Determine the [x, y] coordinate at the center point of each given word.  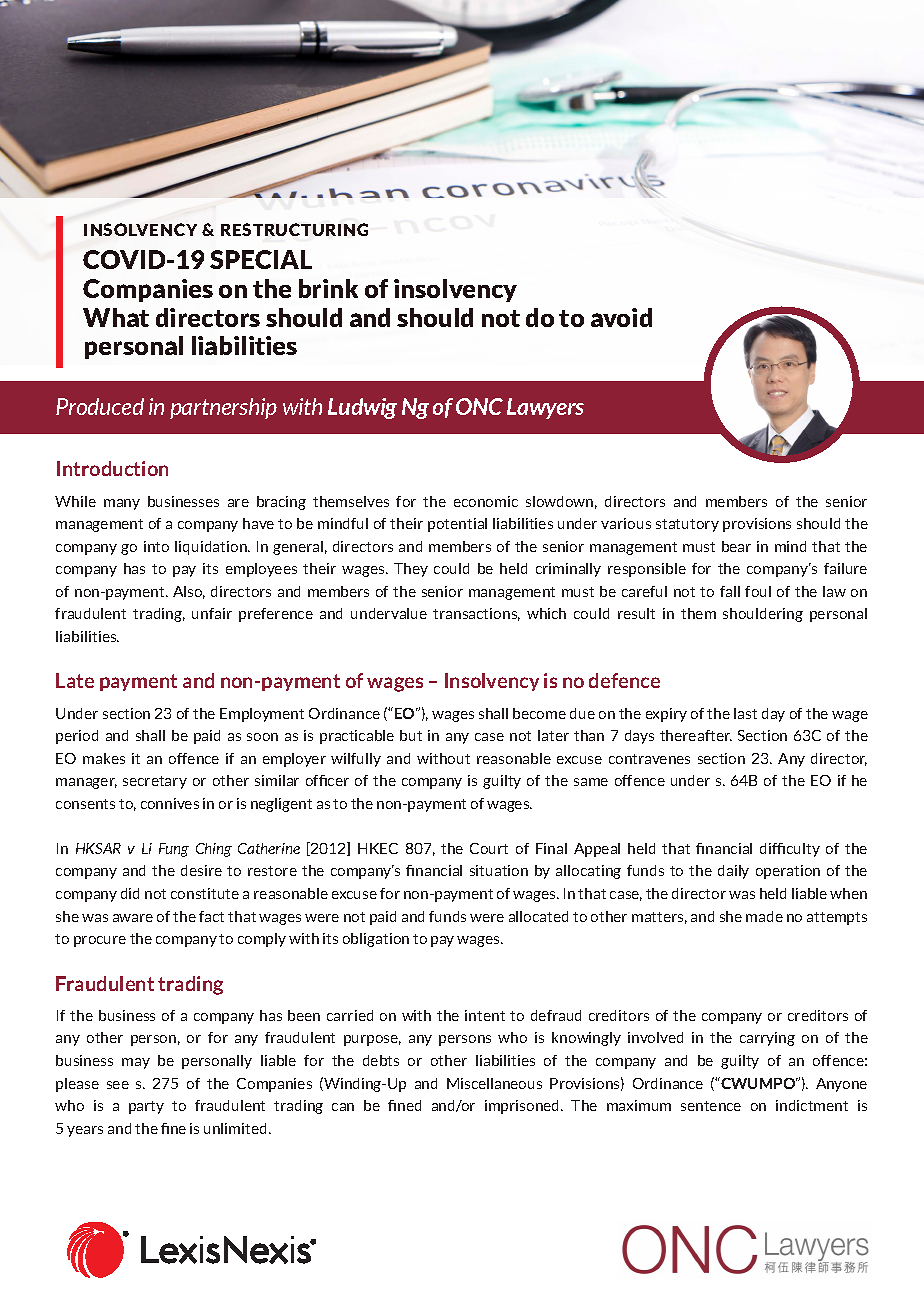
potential [457, 525]
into [156, 546]
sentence [711, 1106]
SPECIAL [261, 259]
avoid [621, 317]
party [146, 1107]
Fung [174, 850]
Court [489, 848]
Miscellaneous [494, 1083]
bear [736, 546]
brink [328, 288]
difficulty [790, 850]
